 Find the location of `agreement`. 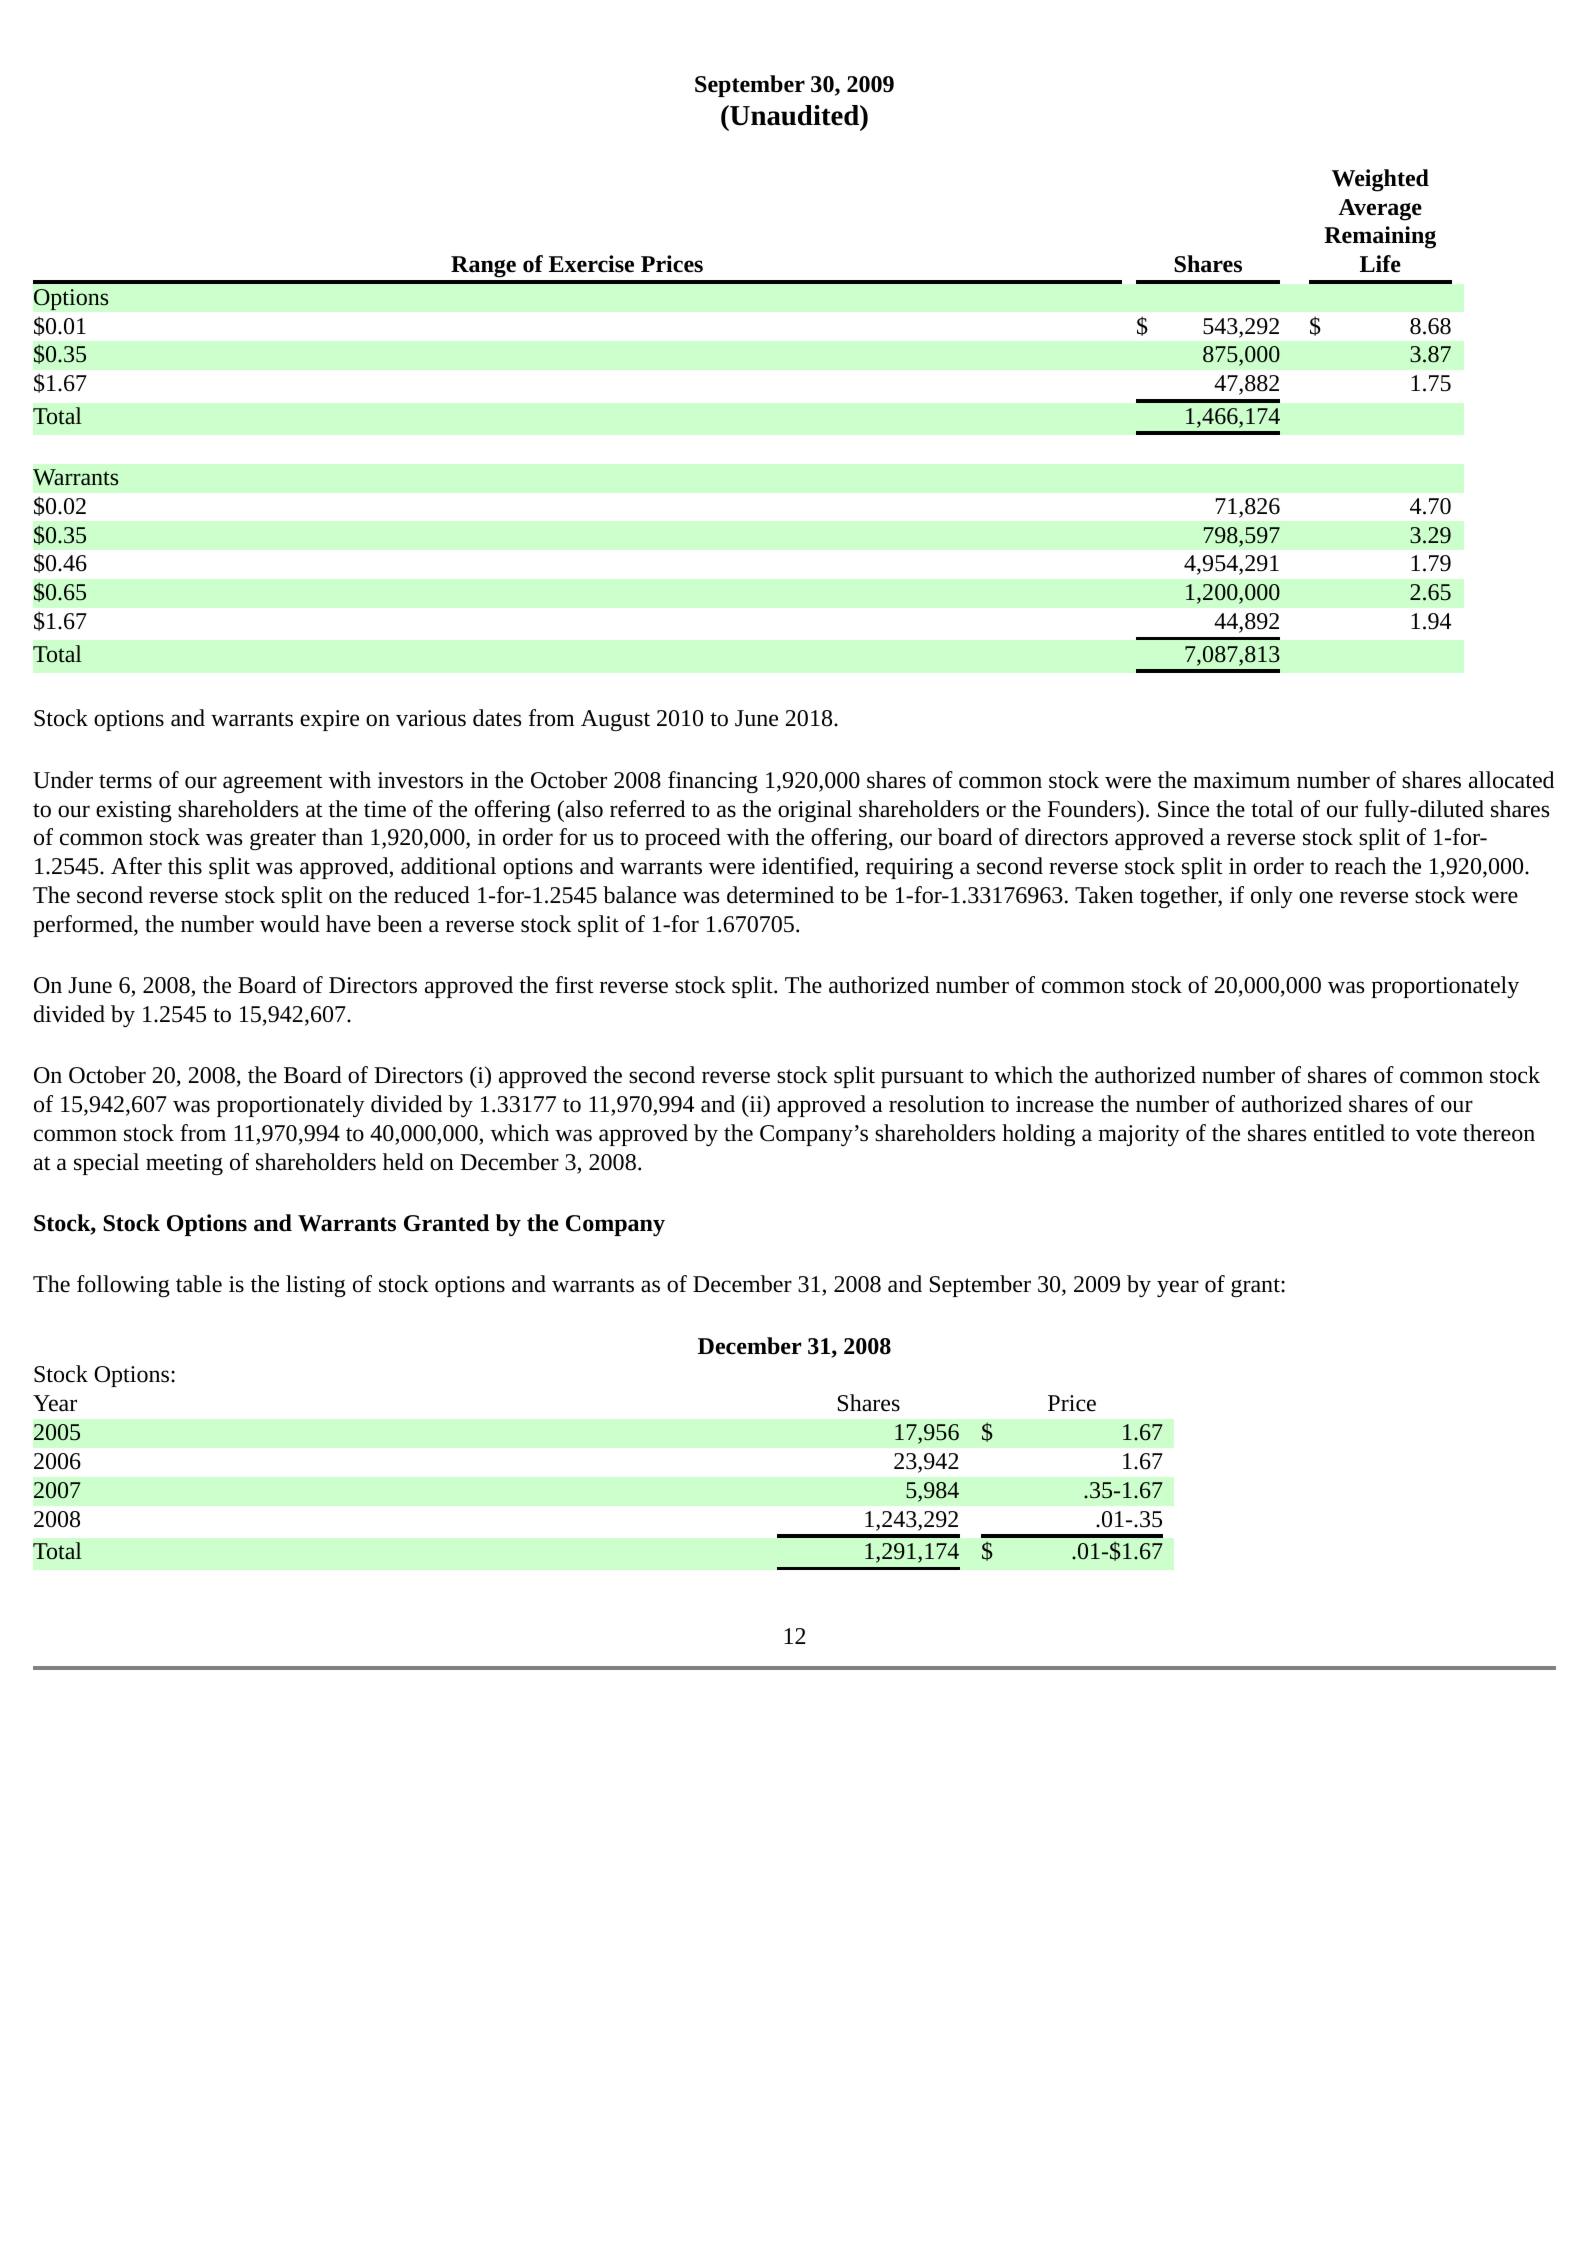

agreement is located at coordinates (272, 783).
